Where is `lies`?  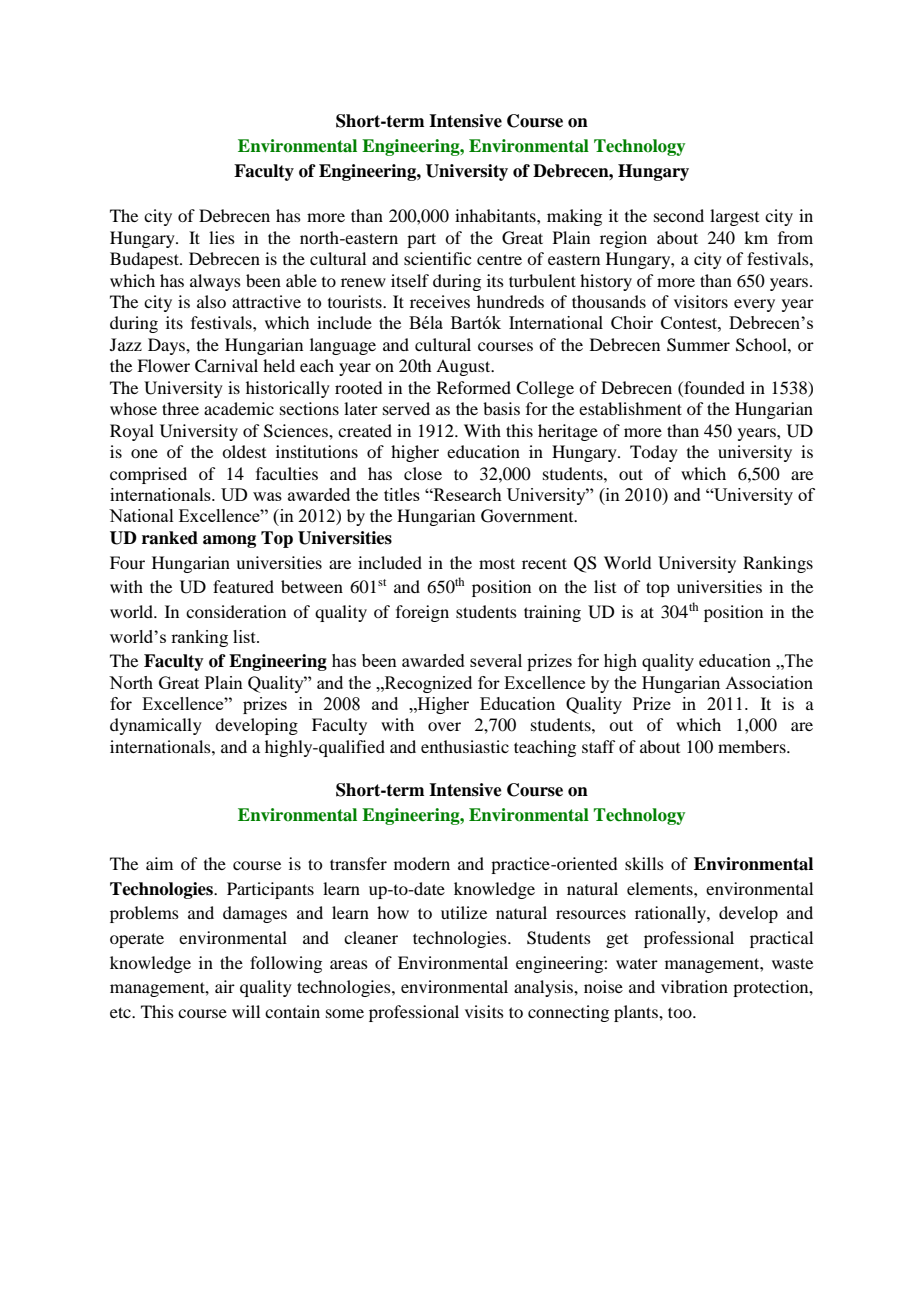 lies is located at coordinates (222, 237).
